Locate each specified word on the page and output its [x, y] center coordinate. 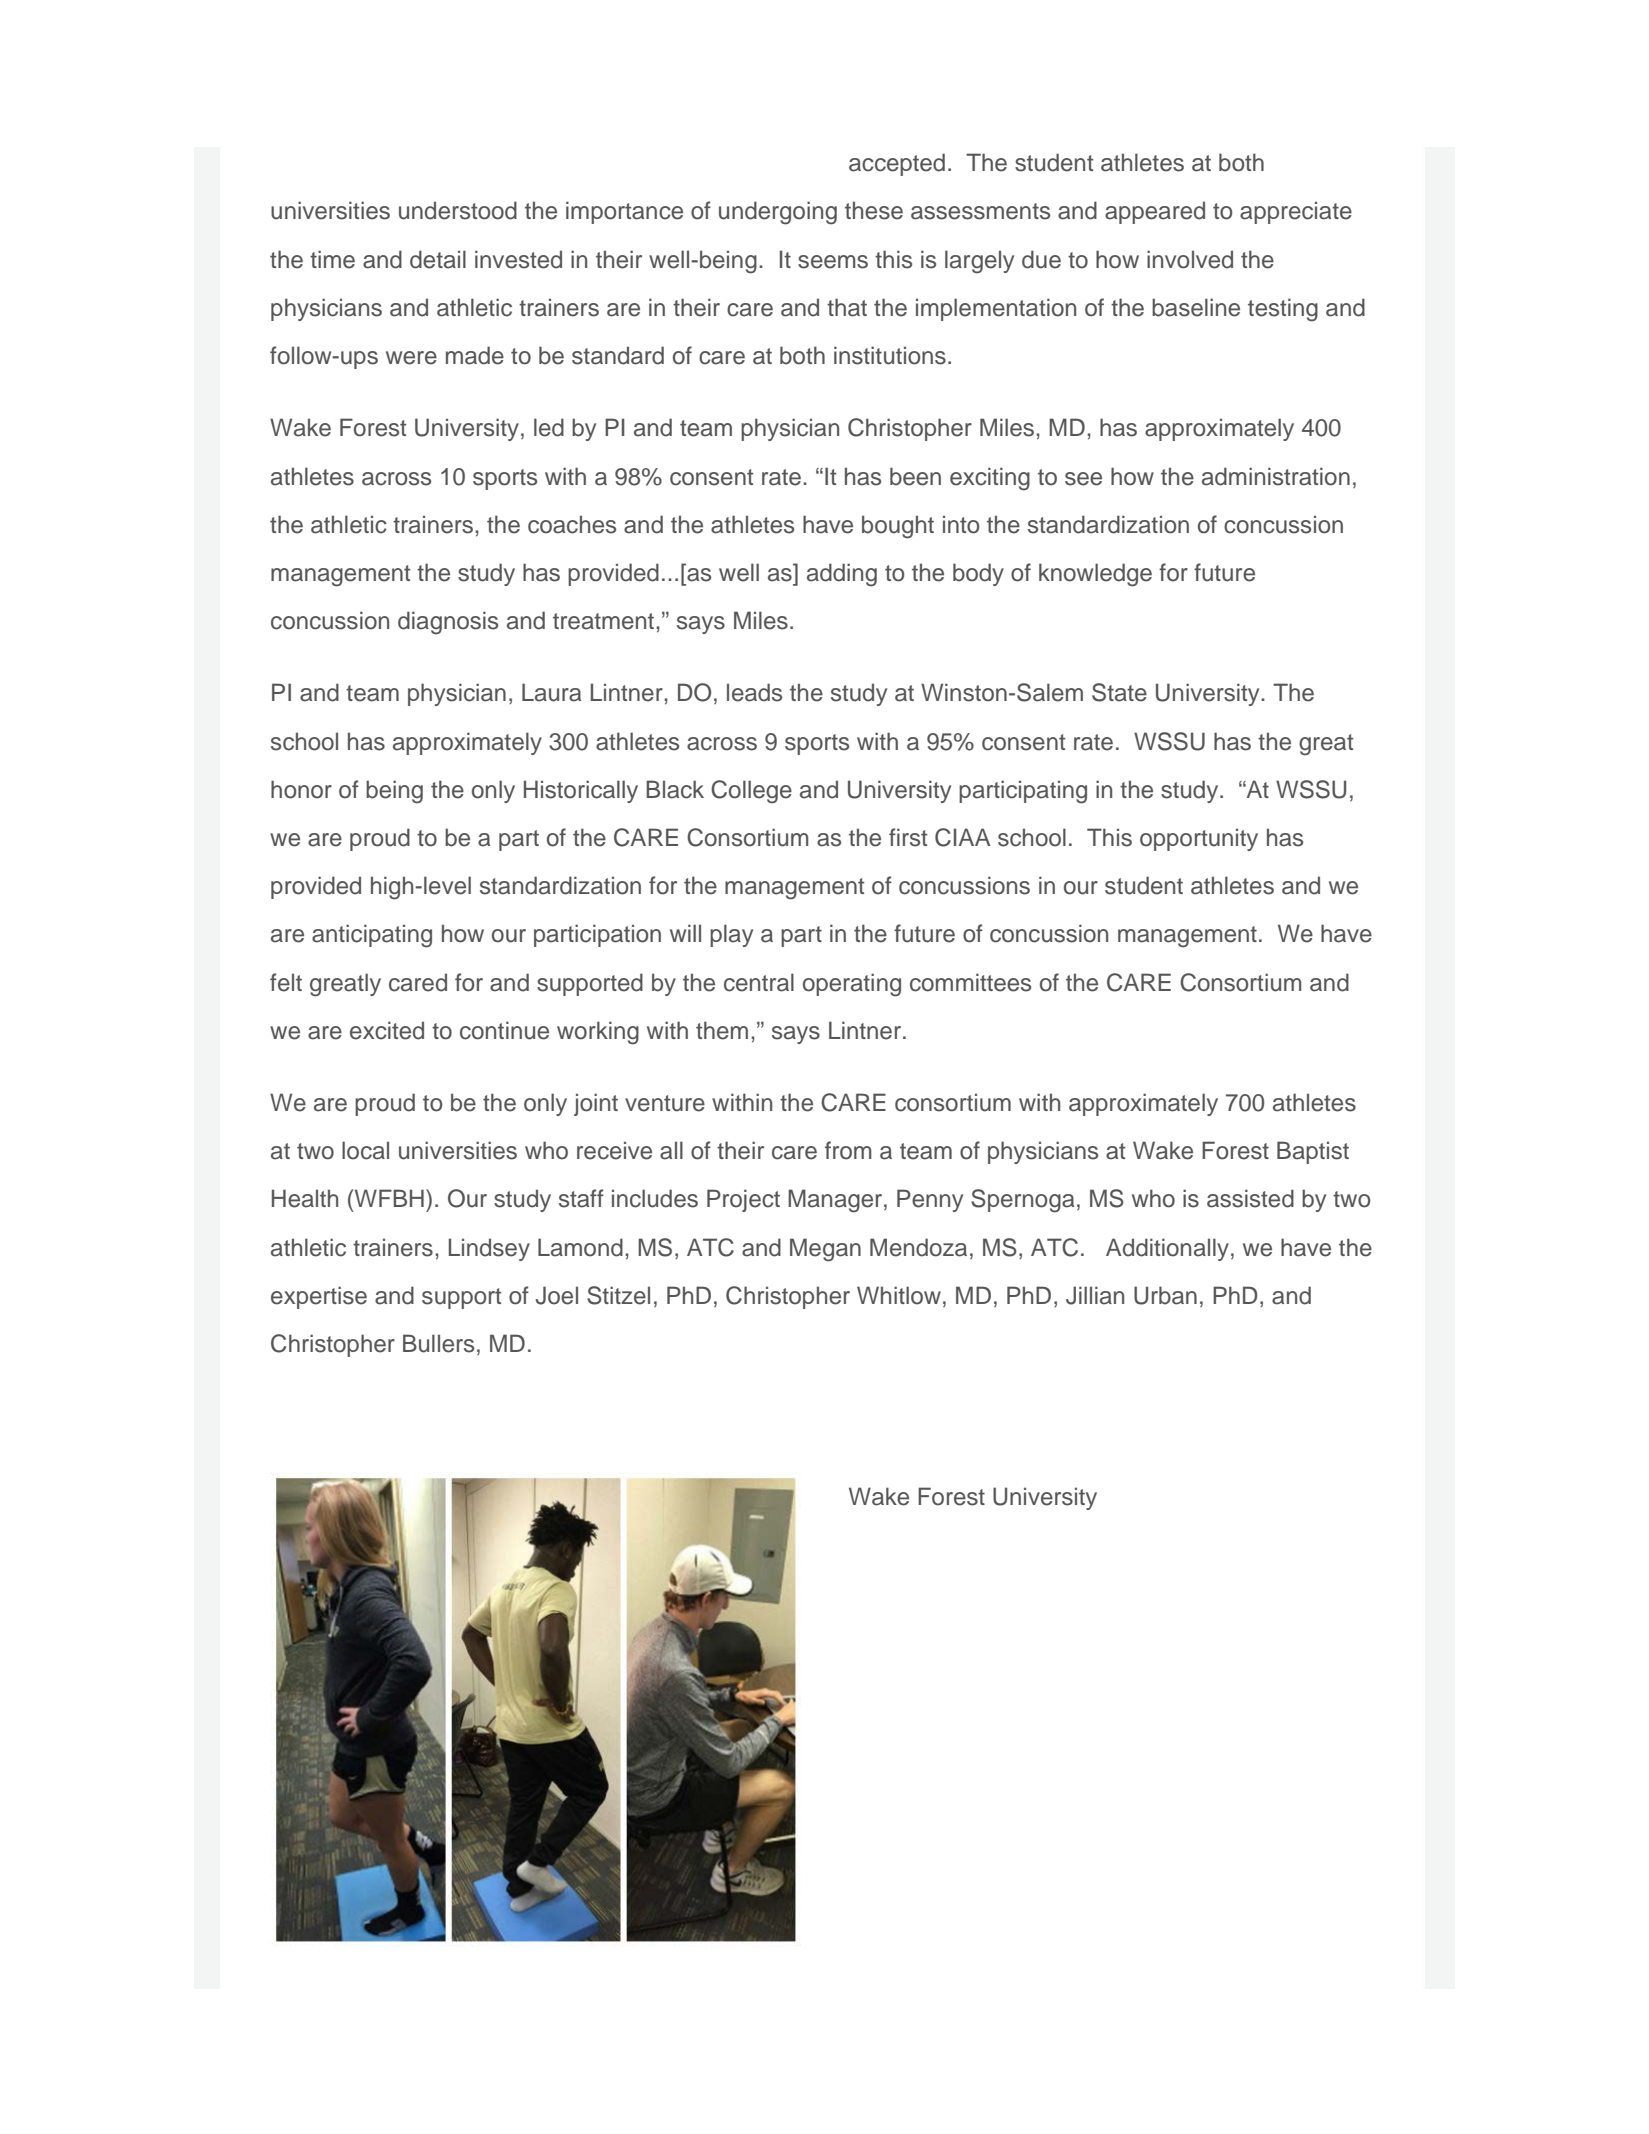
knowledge [1095, 575]
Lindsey [489, 1249]
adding [842, 575]
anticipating [372, 936]
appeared [1155, 212]
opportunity [1199, 839]
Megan [825, 1250]
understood [458, 210]
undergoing [778, 213]
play [731, 935]
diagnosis [448, 623]
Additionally [1167, 1249]
